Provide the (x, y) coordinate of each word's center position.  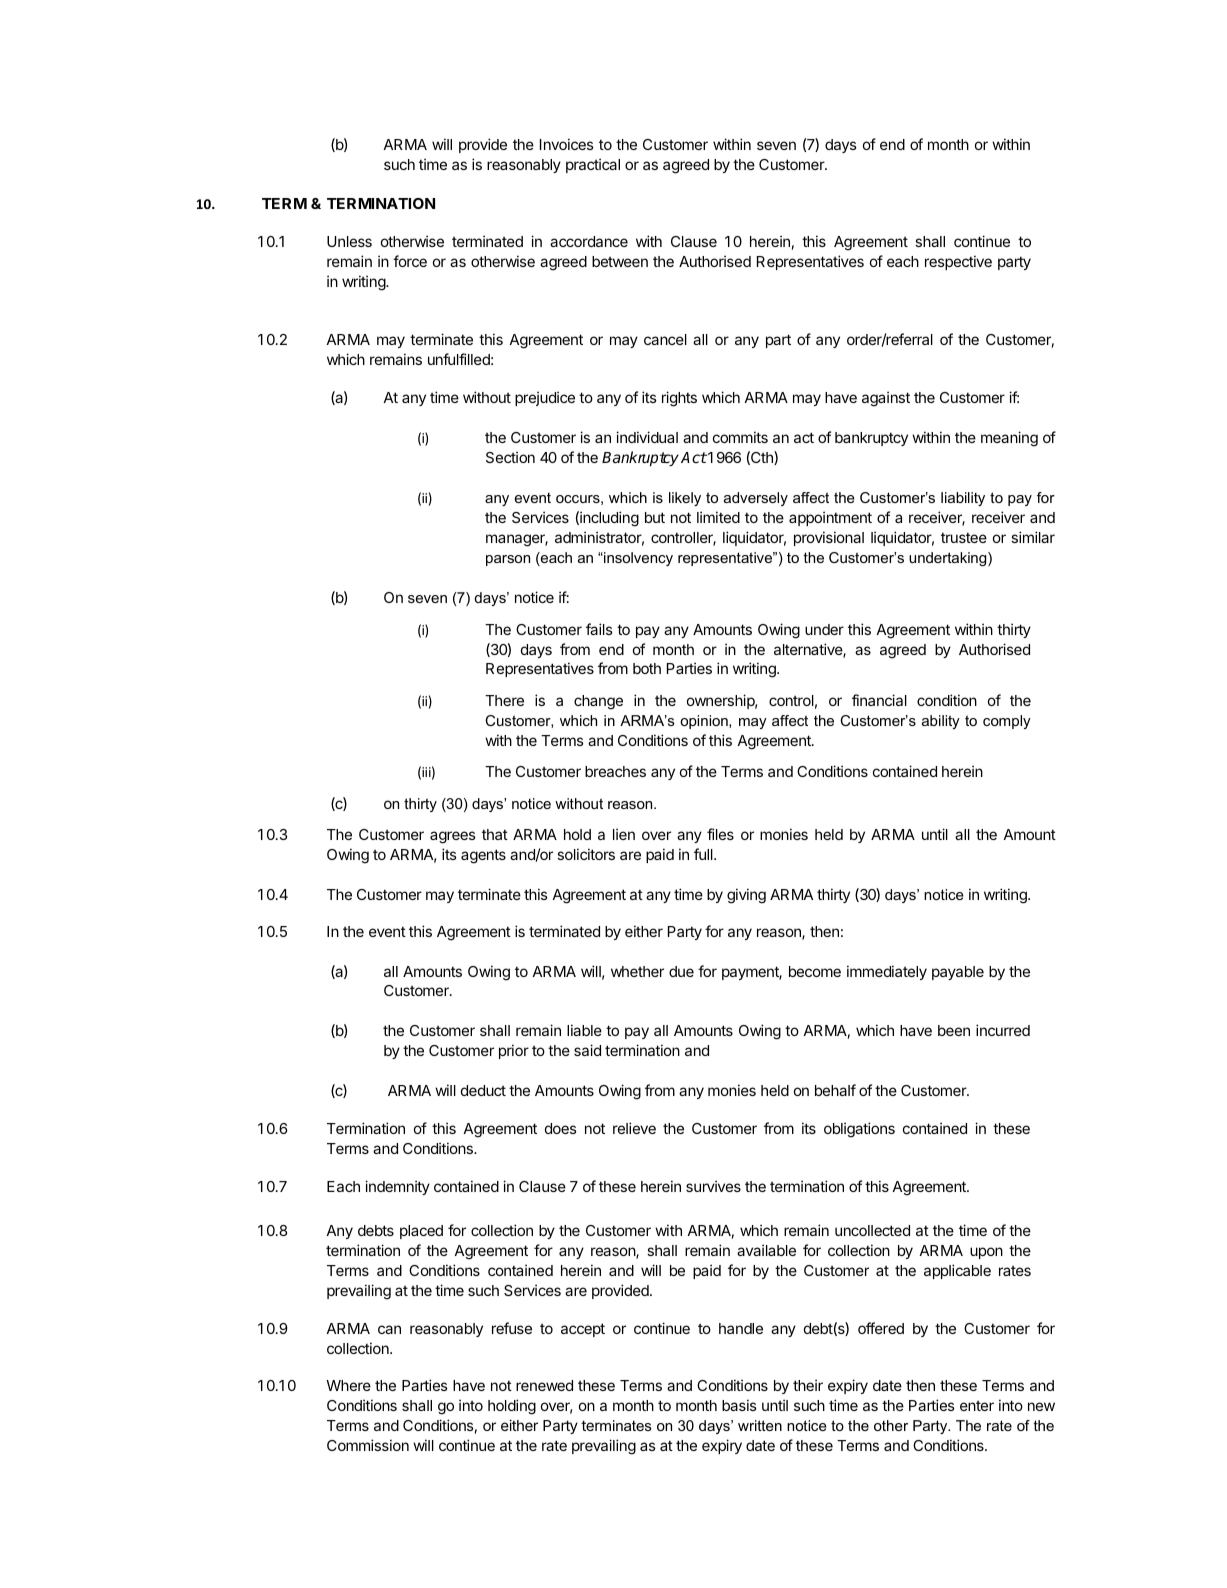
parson (508, 560)
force (410, 261)
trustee (964, 537)
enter (977, 1406)
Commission (368, 1445)
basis (739, 1405)
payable (958, 973)
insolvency (637, 559)
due (681, 971)
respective (958, 262)
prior (514, 1051)
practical (593, 165)
